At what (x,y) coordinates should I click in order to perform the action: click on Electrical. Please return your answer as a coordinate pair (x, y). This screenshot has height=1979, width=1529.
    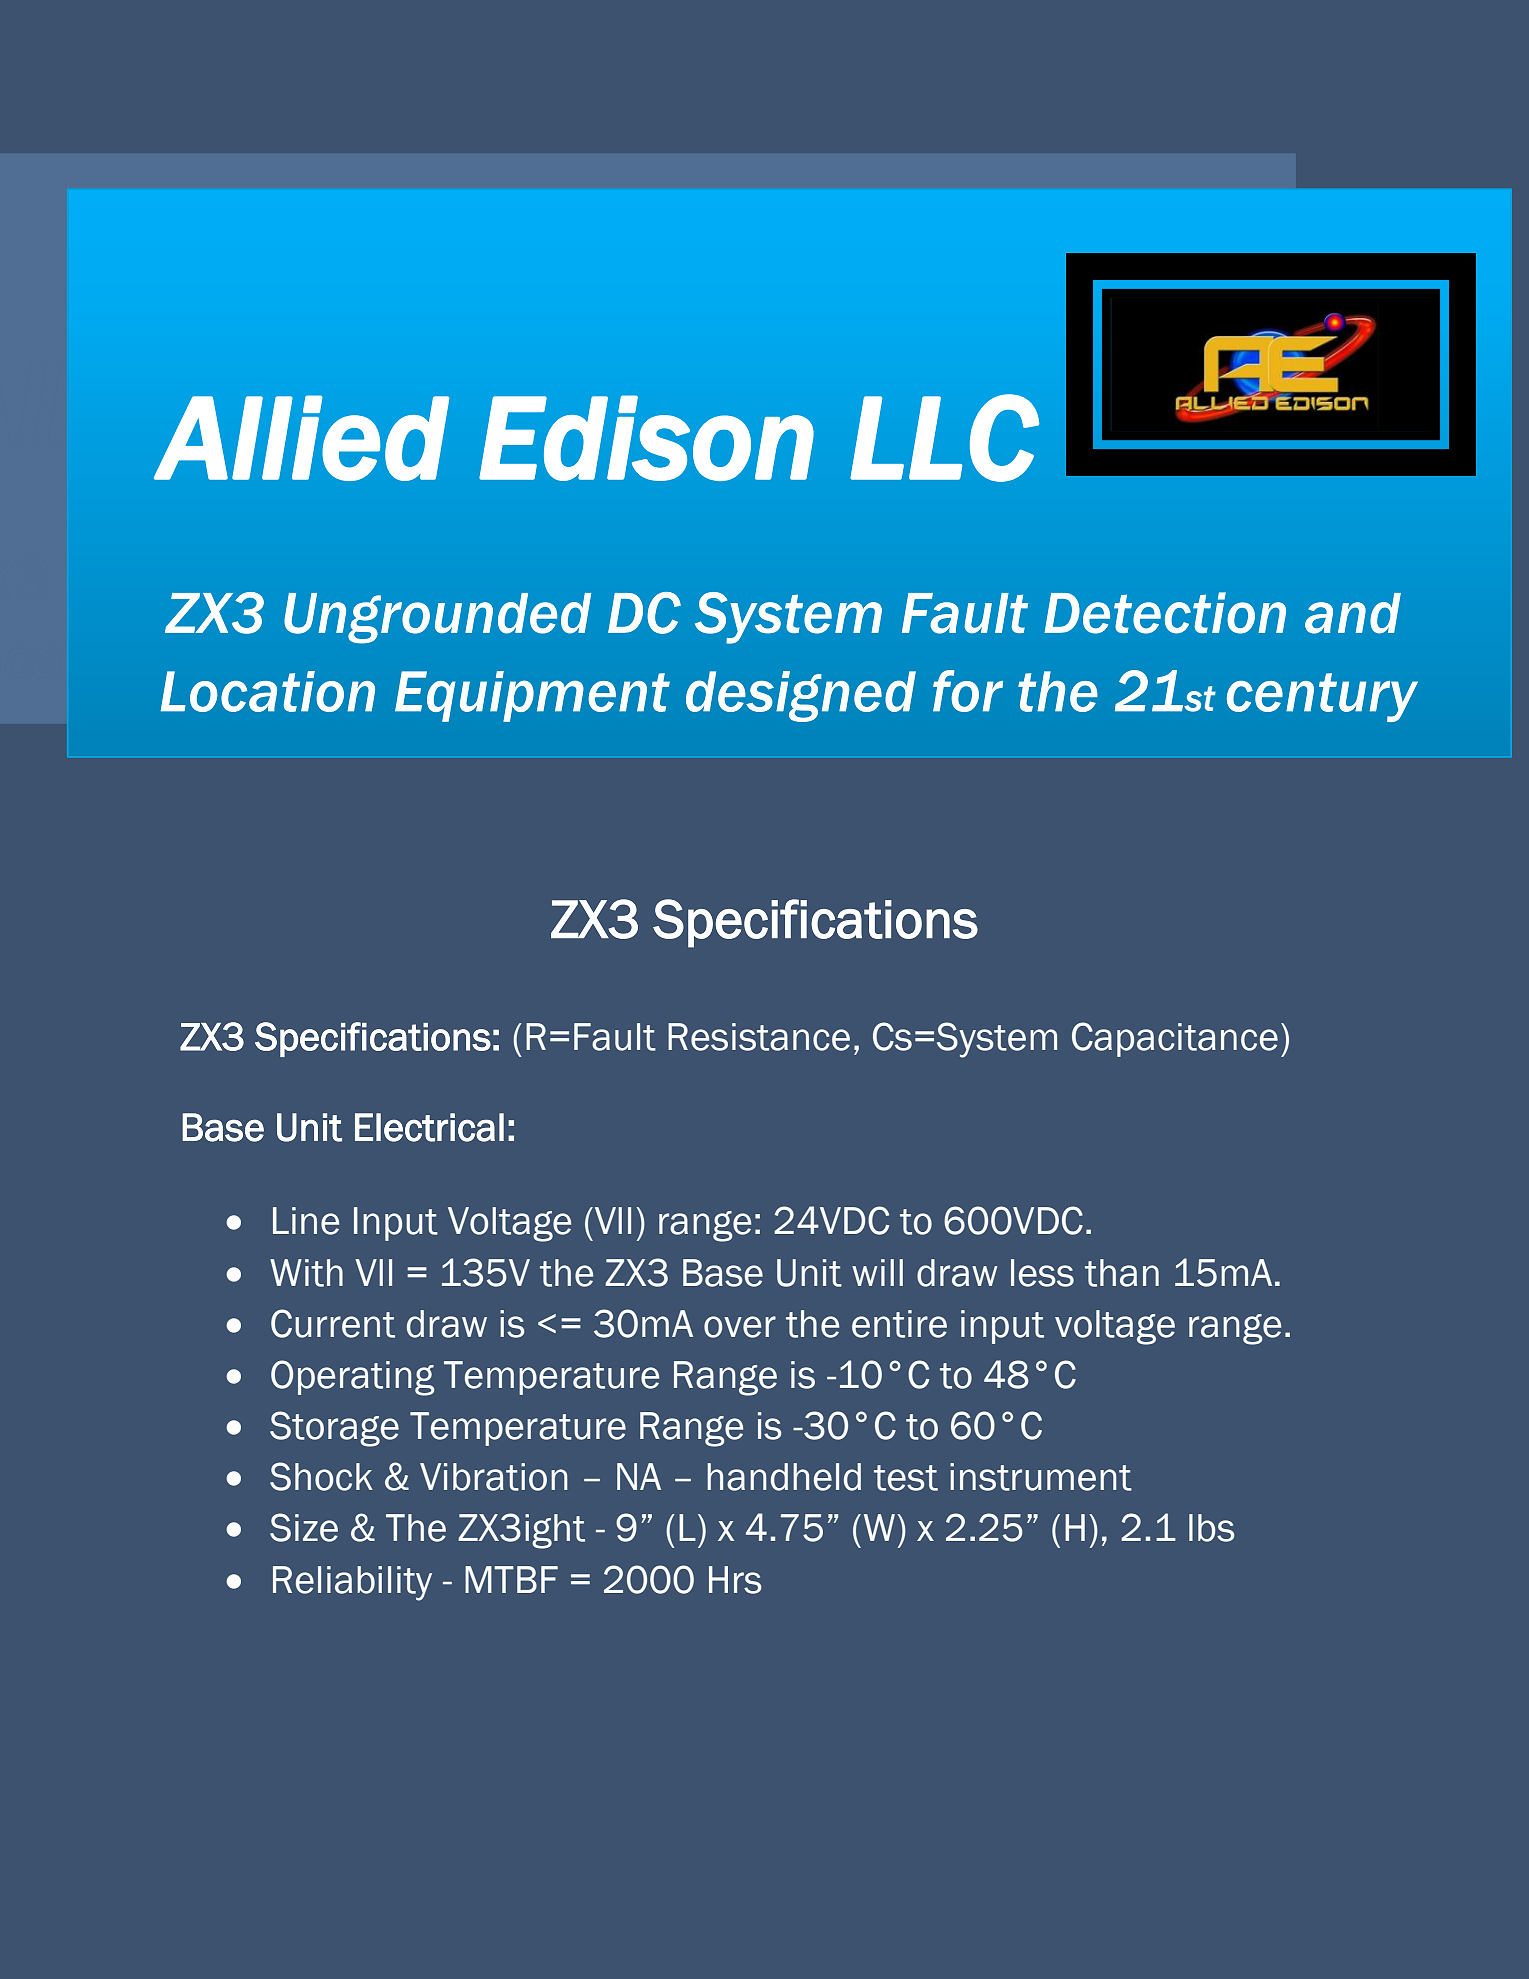
    Looking at the image, I should click on (429, 1127).
